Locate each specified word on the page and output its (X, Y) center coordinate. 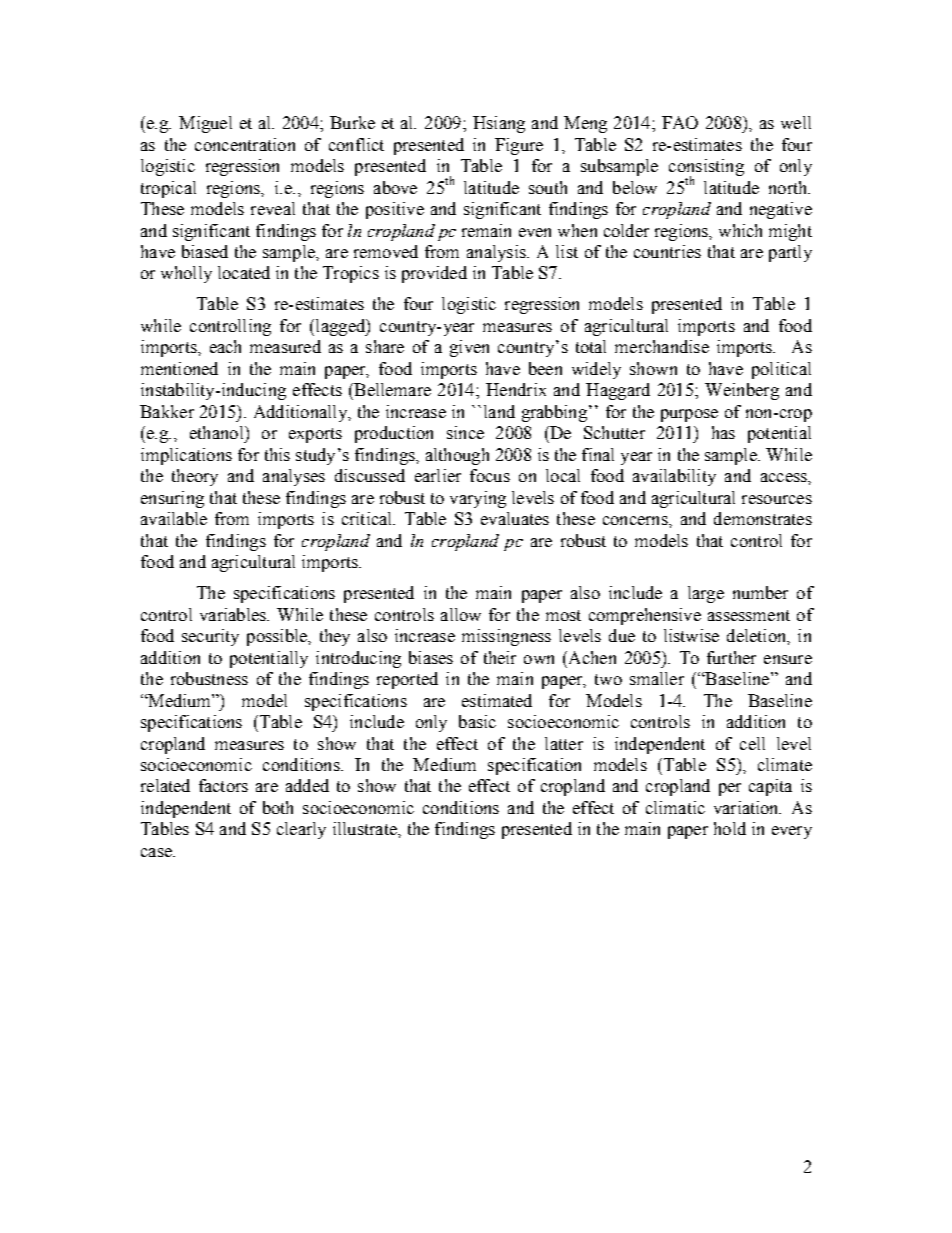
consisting (706, 169)
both (278, 807)
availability (674, 477)
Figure (519, 146)
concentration (245, 144)
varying (478, 499)
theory (195, 477)
